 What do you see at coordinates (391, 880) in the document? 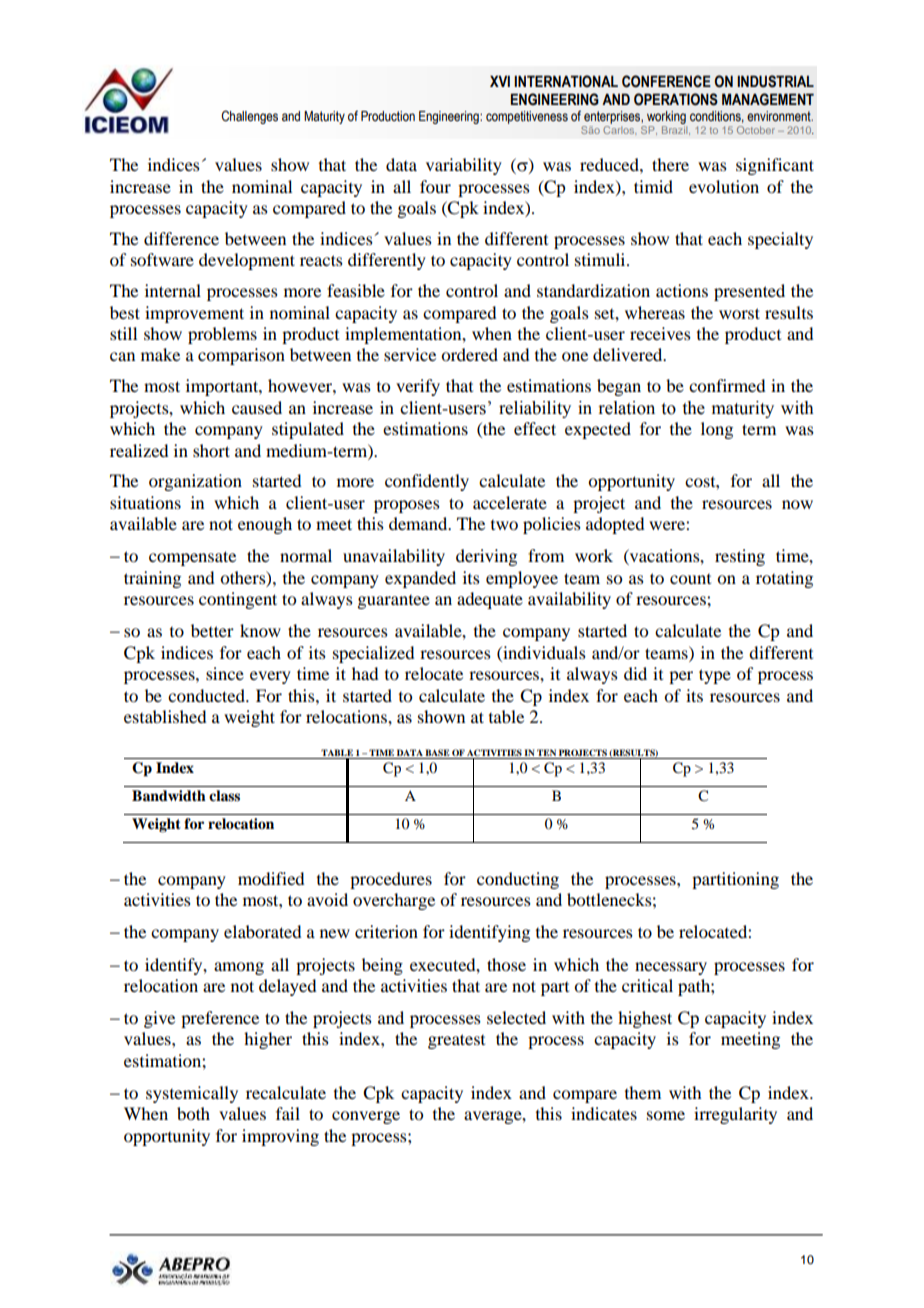
I see `procedures` at bounding box center [391, 880].
